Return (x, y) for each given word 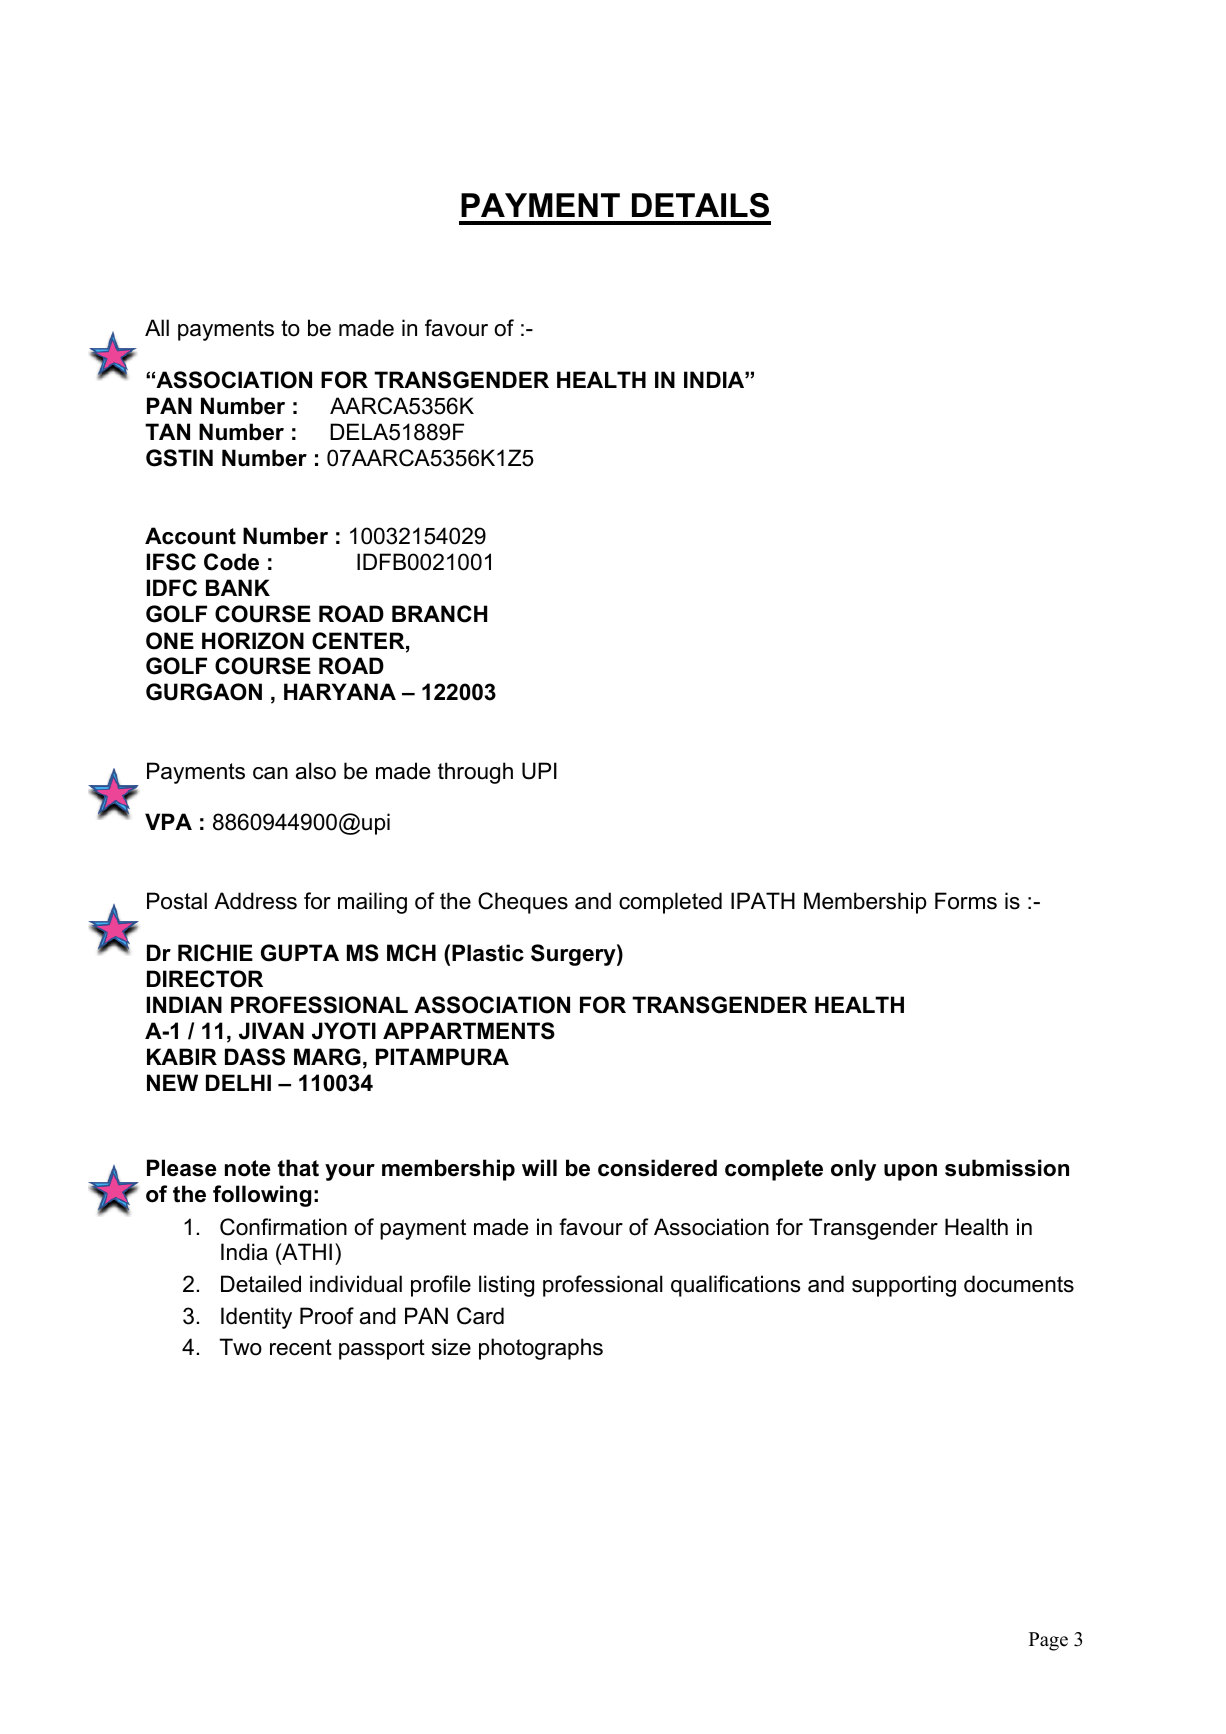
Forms (966, 901)
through (475, 773)
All (157, 327)
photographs (541, 1349)
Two (240, 1347)
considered (657, 1168)
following (262, 1196)
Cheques (523, 903)
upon (910, 1172)
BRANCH (439, 614)
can (270, 773)
